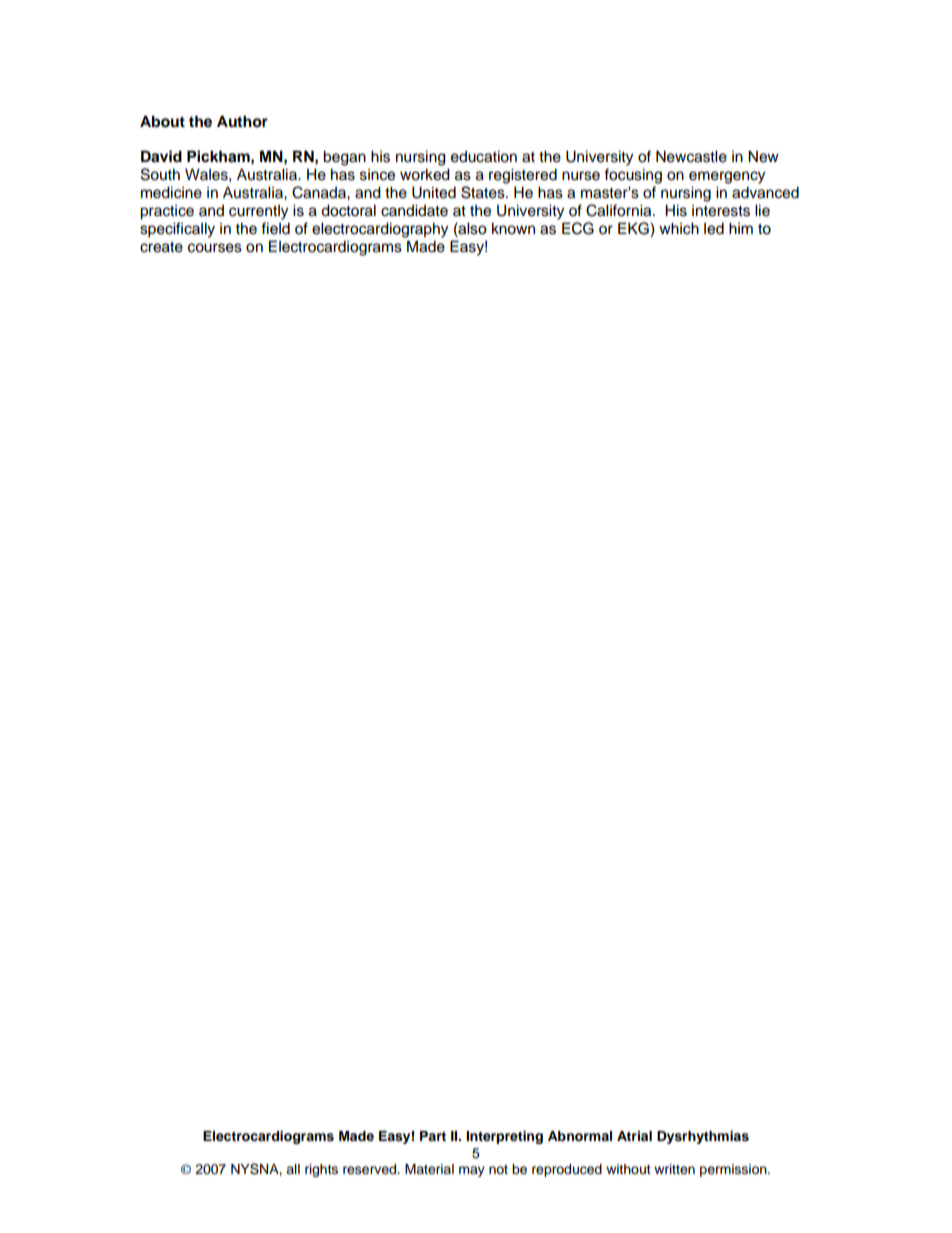 This image has height=1233, width=952. What do you see at coordinates (634, 1136) in the image?
I see `Atrial` at bounding box center [634, 1136].
